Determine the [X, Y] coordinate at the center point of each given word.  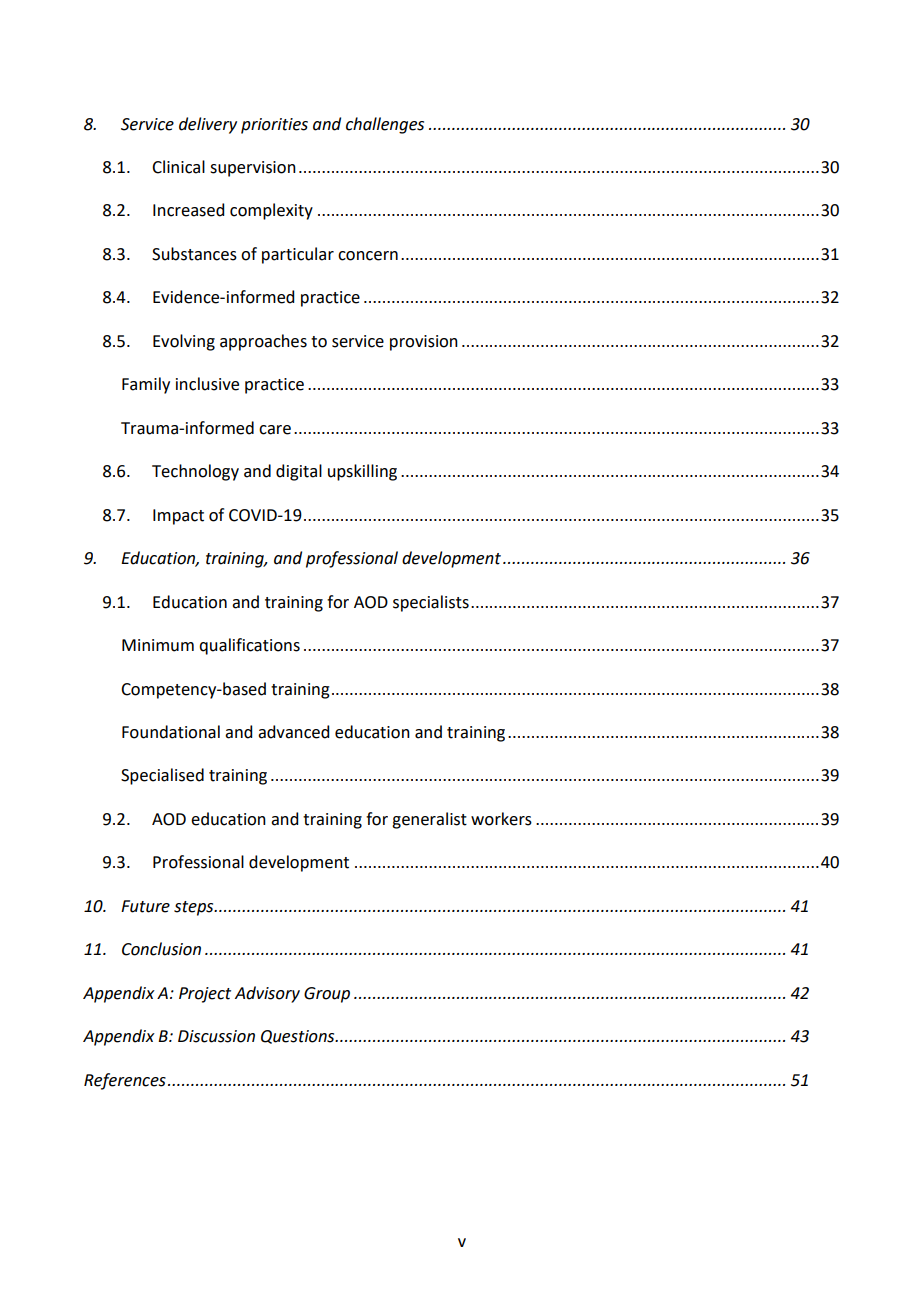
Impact [178, 517]
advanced [293, 732]
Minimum [158, 645]
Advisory [267, 994]
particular [298, 255]
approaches [263, 342]
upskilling [362, 472]
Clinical [178, 167]
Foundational [171, 732]
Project [205, 995]
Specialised [162, 776]
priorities [274, 126]
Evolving [184, 342]
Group [327, 995]
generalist [429, 820]
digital [299, 472]
